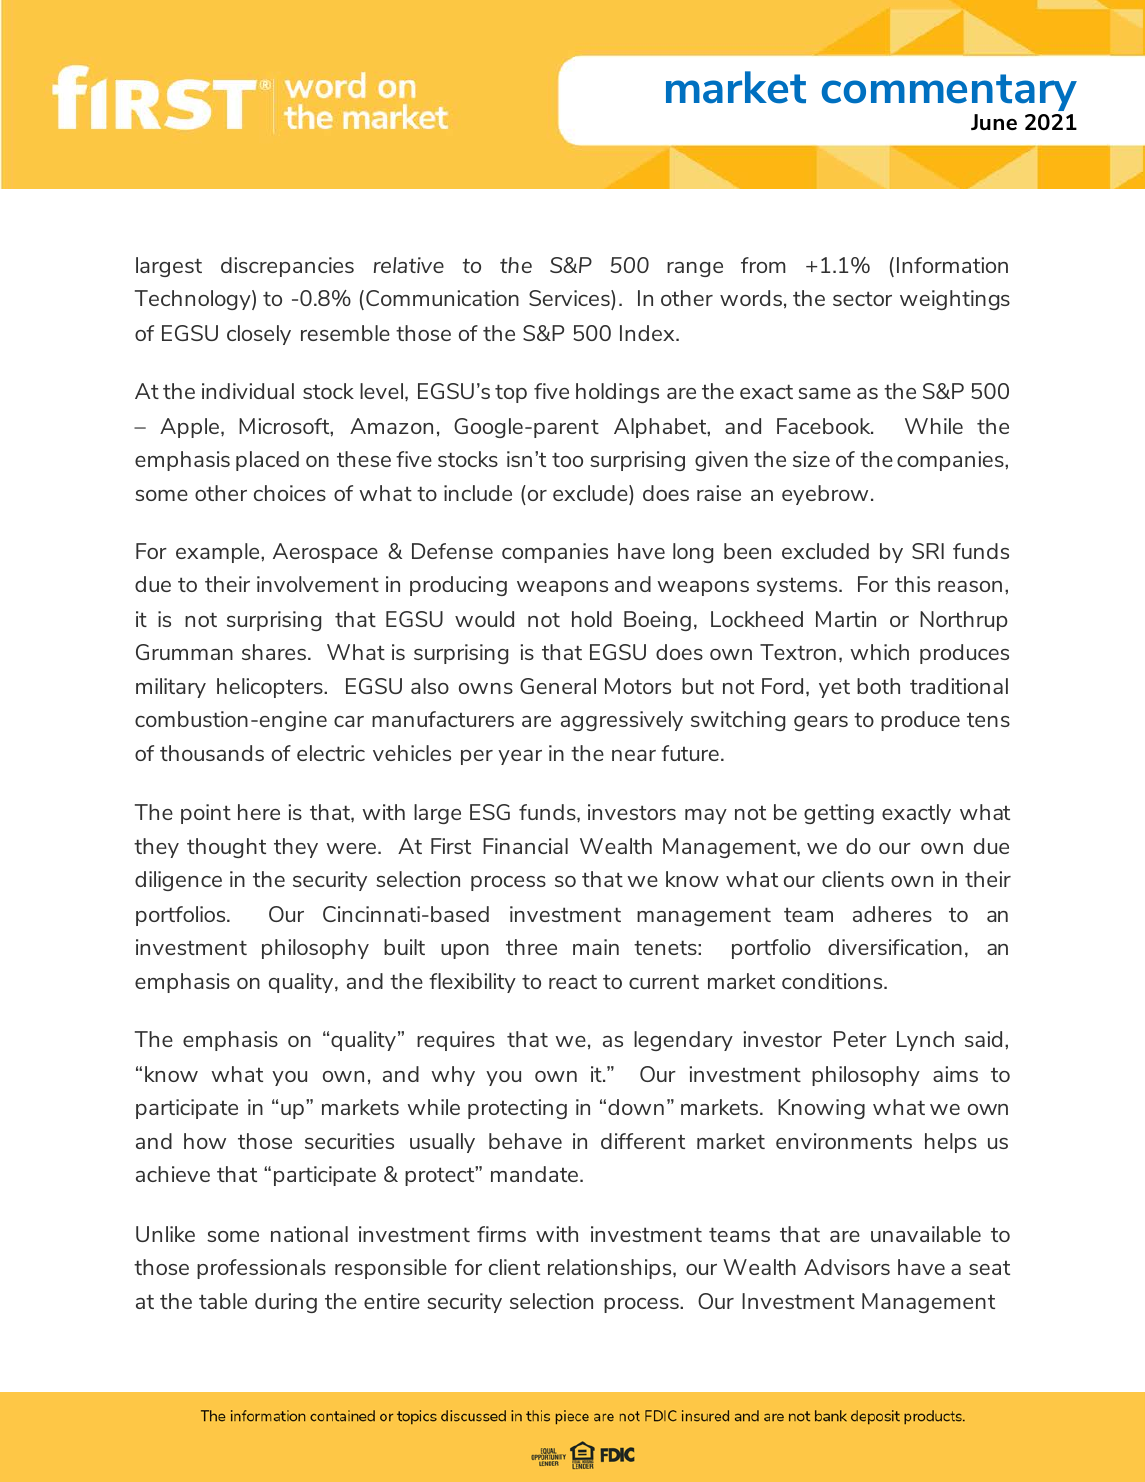 This page has width=1145, height=1482. I want to click on both, so click(878, 686).
